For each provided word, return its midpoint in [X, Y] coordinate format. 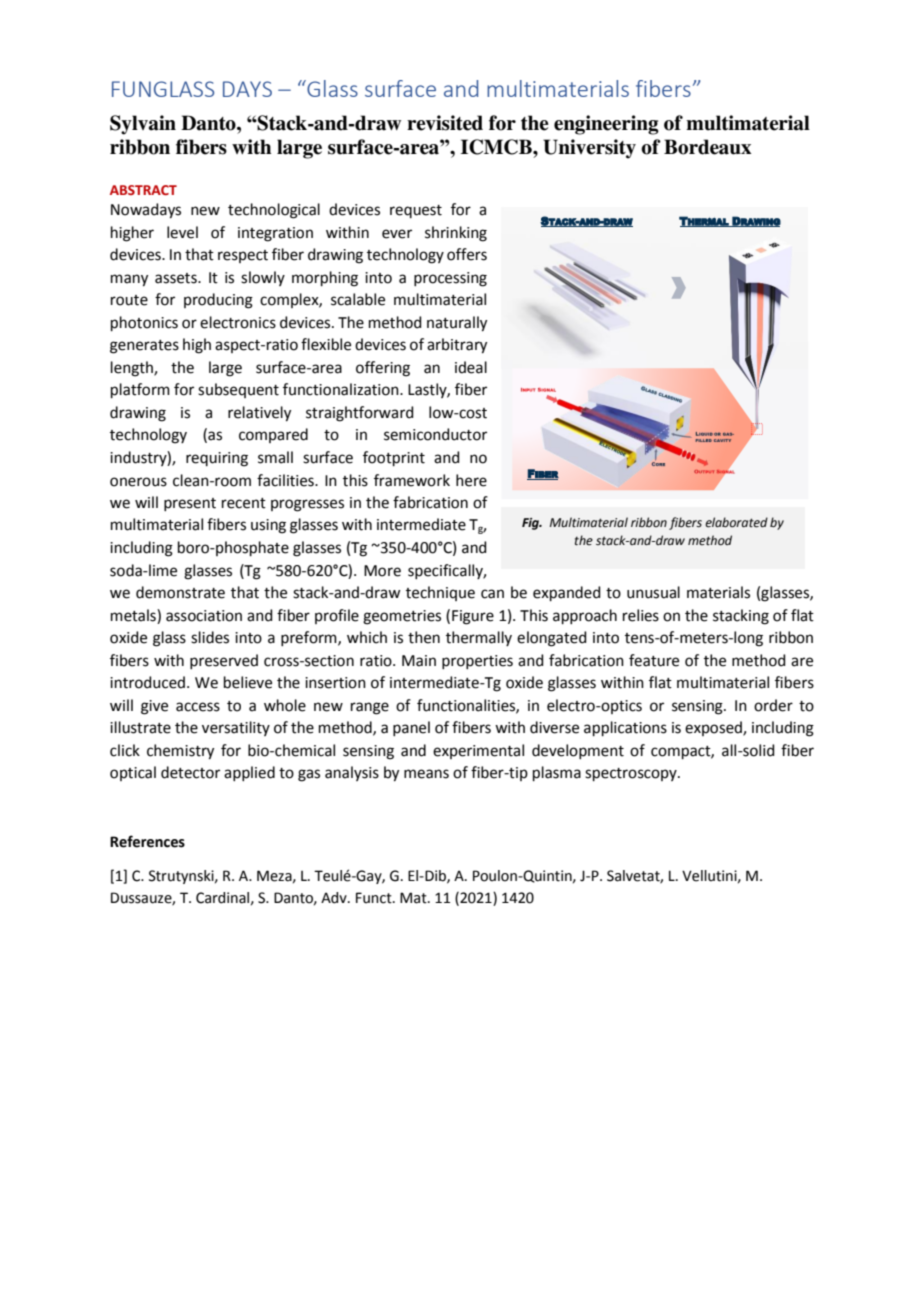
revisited [445, 123]
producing [218, 301]
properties [477, 662]
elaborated [736, 522]
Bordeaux [707, 147]
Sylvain [143, 125]
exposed [714, 728]
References [147, 841]
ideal [471, 367]
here [471, 480]
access [198, 707]
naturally [457, 324]
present [190, 504]
